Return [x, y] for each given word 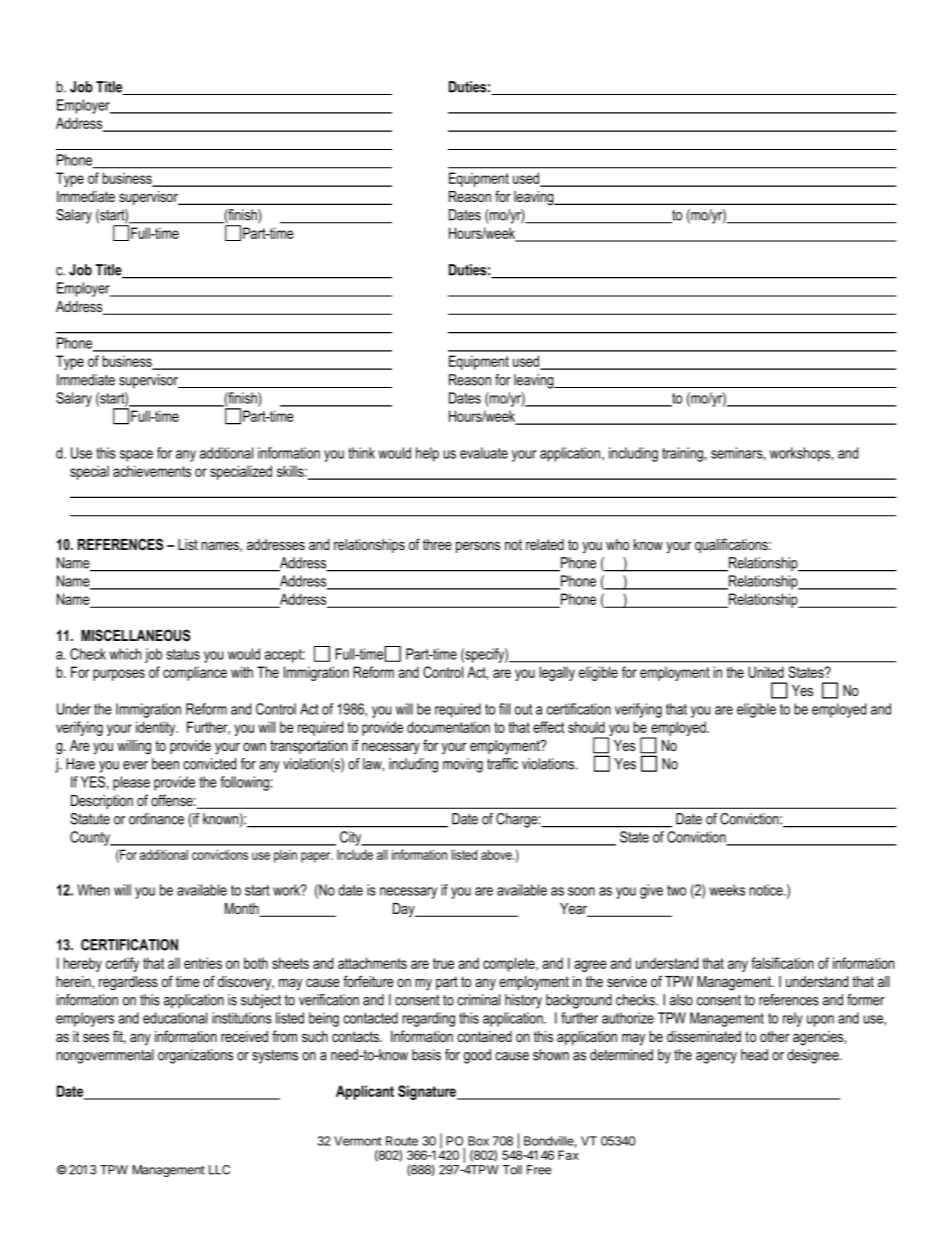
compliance [195, 673]
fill [504, 709]
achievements [152, 471]
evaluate [484, 453]
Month [243, 910]
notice [767, 890]
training [682, 454]
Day [405, 910]
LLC [219, 1170]
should [586, 727]
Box [478, 1141]
